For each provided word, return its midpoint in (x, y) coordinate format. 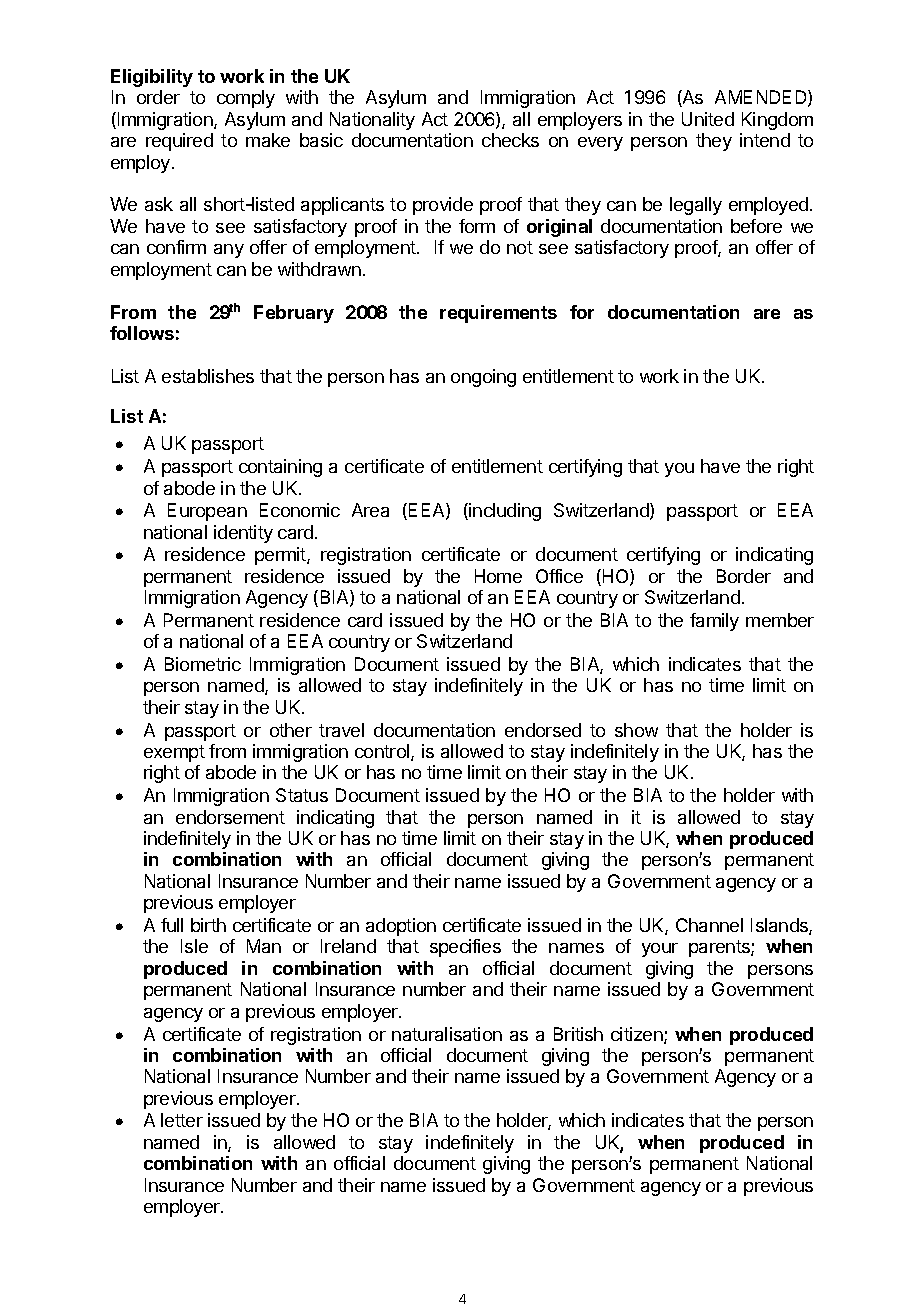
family (714, 622)
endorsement (230, 817)
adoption (401, 927)
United (708, 119)
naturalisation (447, 1034)
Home (498, 576)
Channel (709, 925)
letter (182, 1120)
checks (510, 140)
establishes (208, 376)
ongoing (483, 378)
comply (246, 99)
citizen (638, 1035)
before (756, 226)
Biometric (203, 664)
